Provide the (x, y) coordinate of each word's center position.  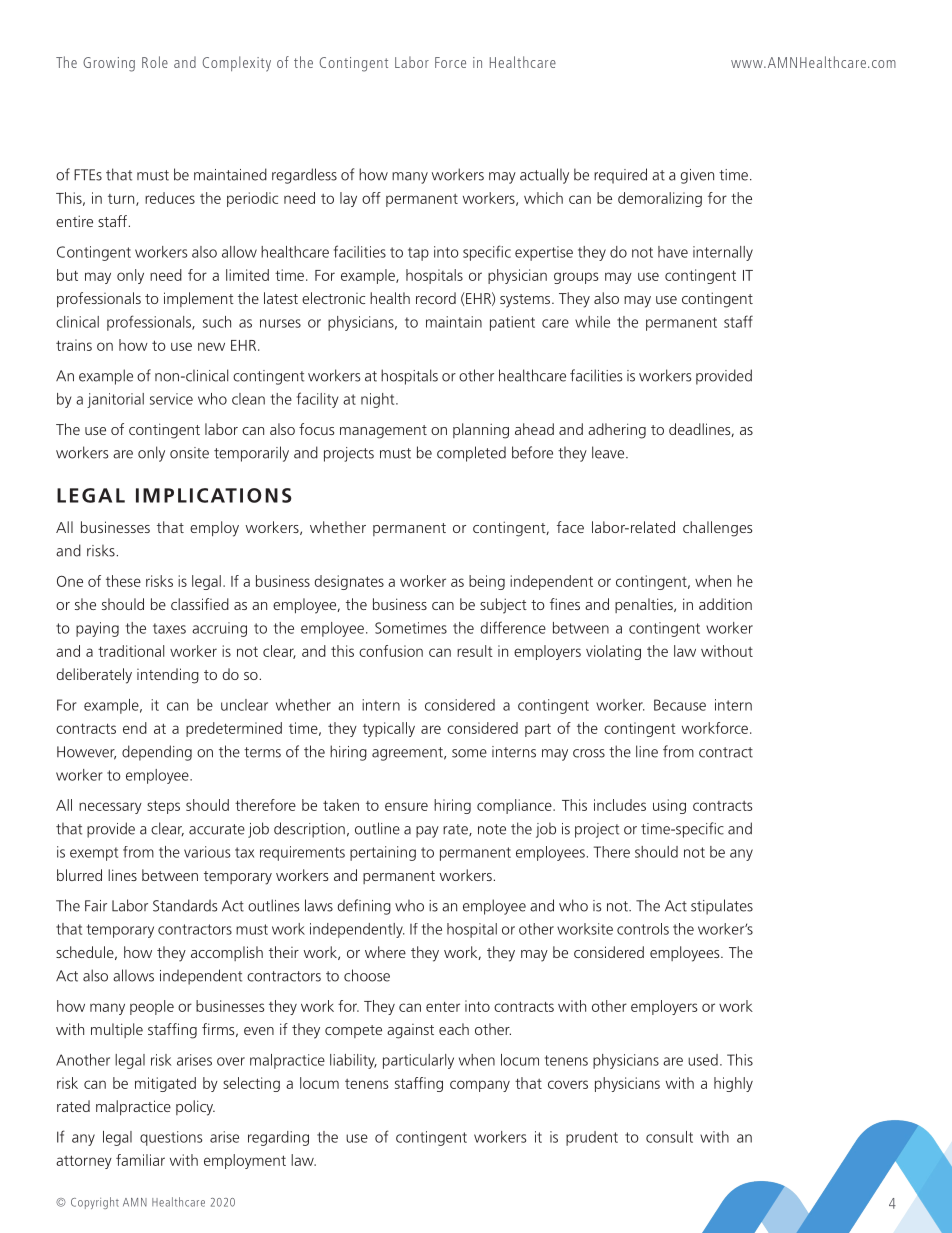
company (480, 1086)
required (620, 176)
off (371, 198)
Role (155, 62)
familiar (140, 1160)
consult (669, 1137)
